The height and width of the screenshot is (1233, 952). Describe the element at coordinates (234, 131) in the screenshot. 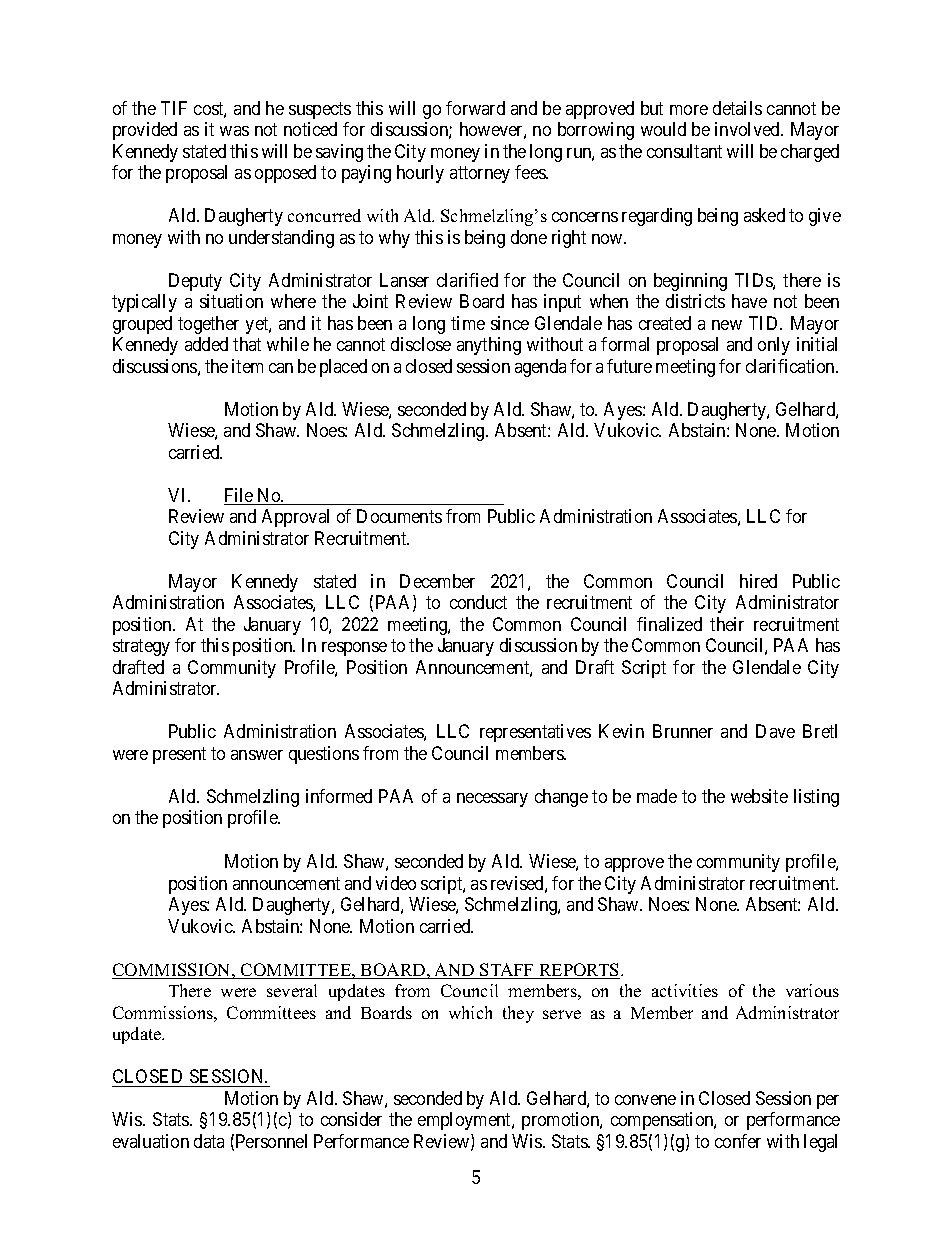

I see `was` at that location.
